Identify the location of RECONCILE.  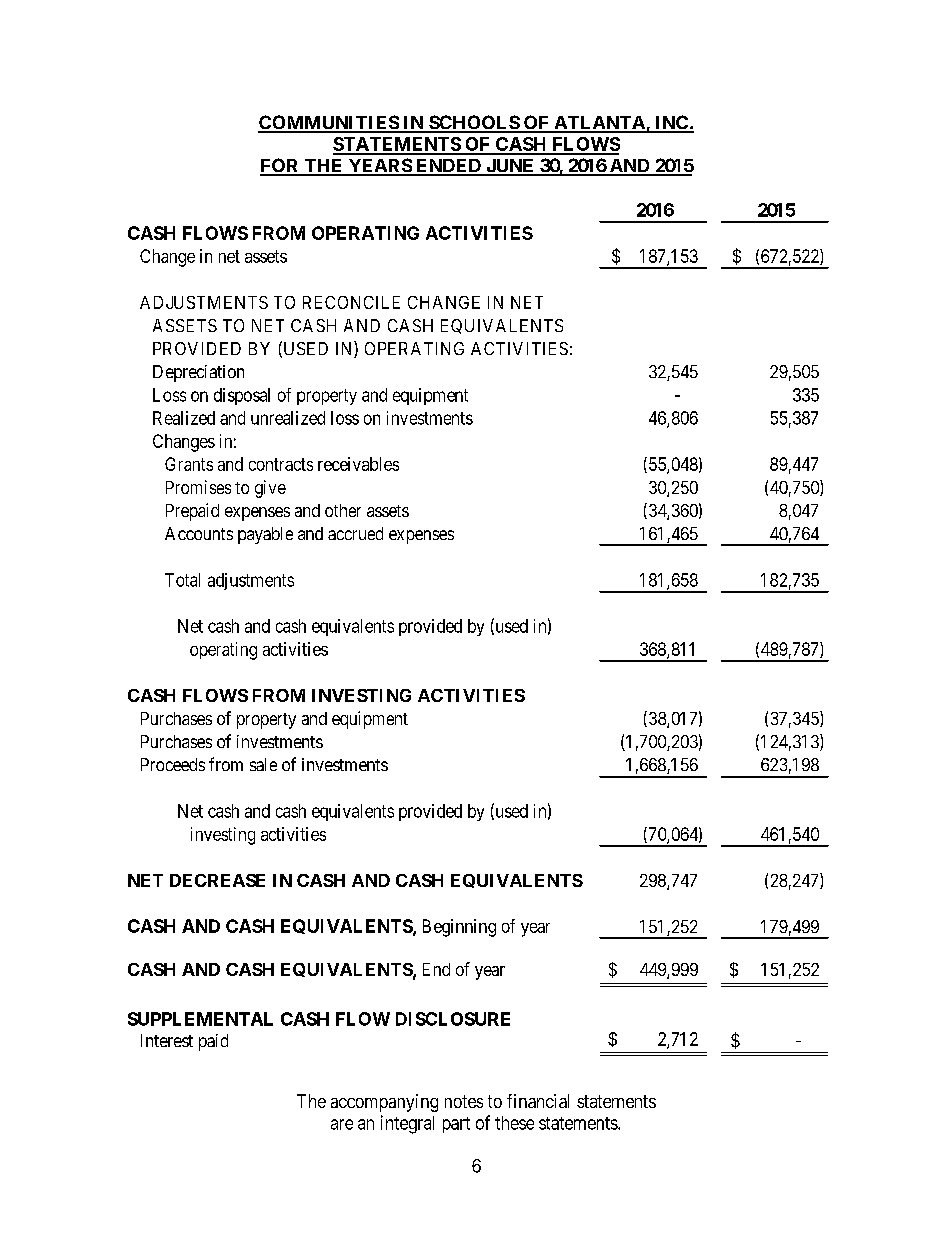
(351, 302).
